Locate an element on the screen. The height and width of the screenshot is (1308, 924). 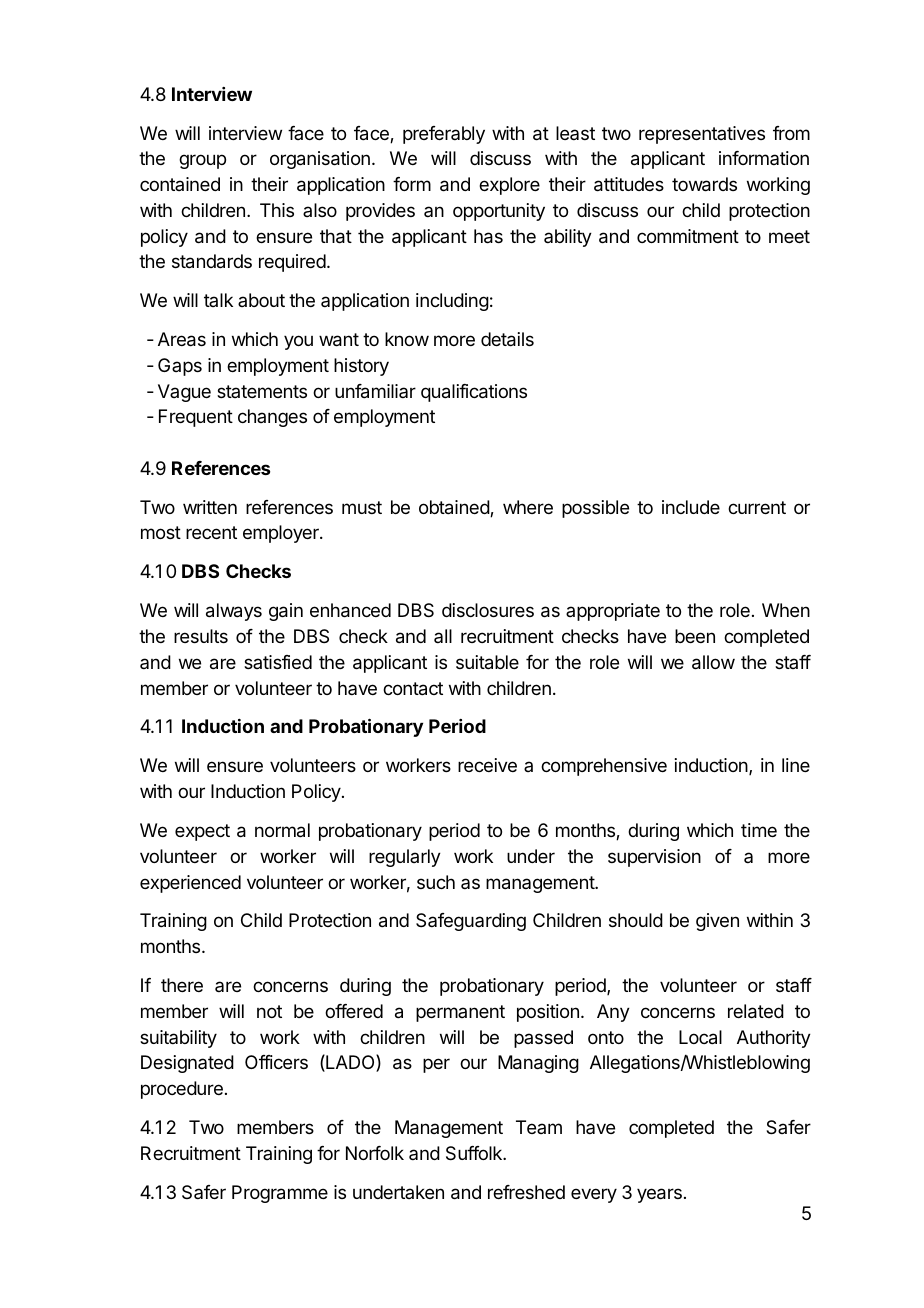
Suffolk is located at coordinates (475, 1153).
